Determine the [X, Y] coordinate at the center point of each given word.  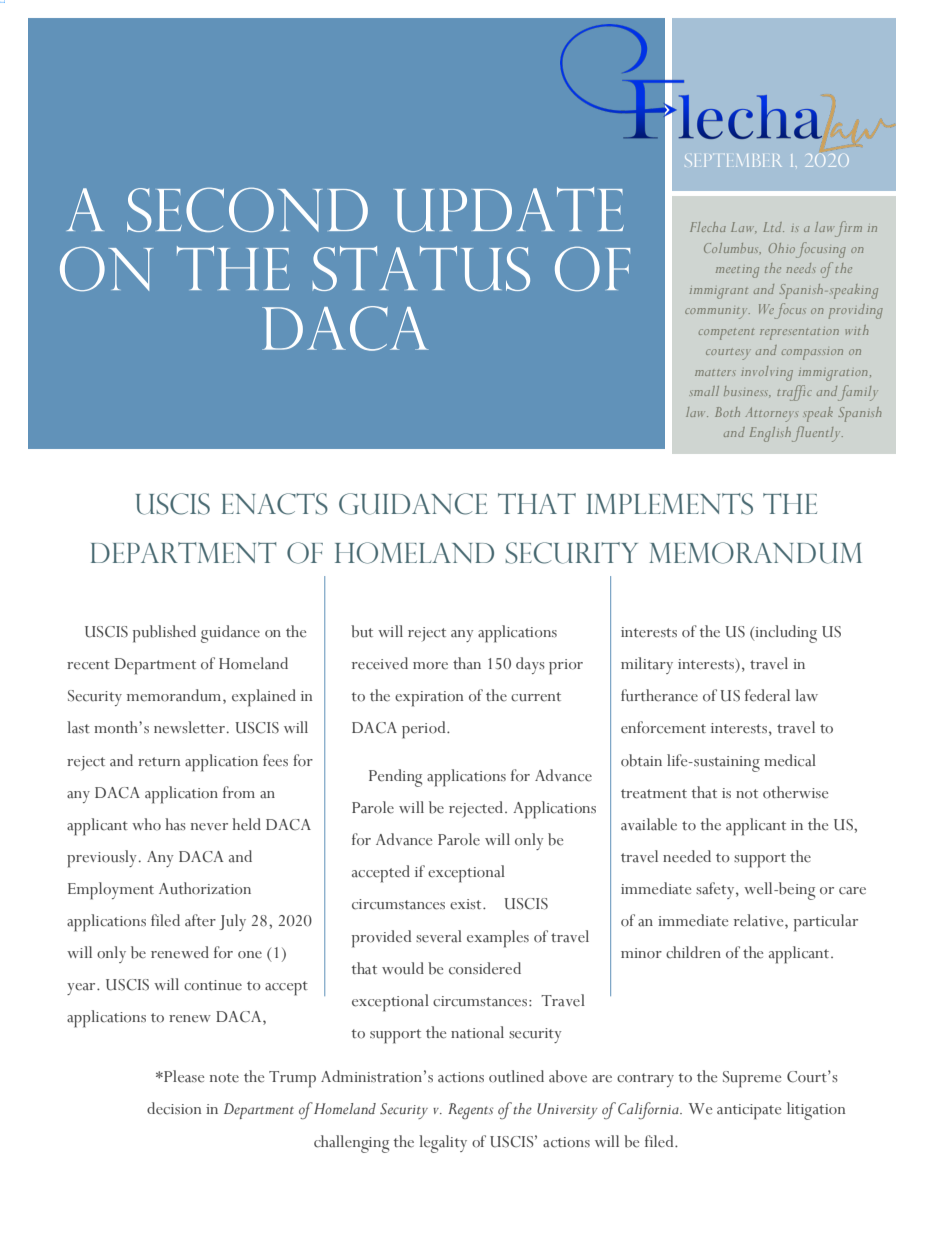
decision [174, 1108]
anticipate [749, 1112]
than [467, 663]
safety [716, 890]
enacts [275, 504]
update [509, 209]
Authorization [205, 888]
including [785, 634]
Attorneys [771, 414]
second [247, 209]
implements [669, 504]
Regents [470, 1111]
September [733, 160]
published [164, 634]
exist [467, 904]
